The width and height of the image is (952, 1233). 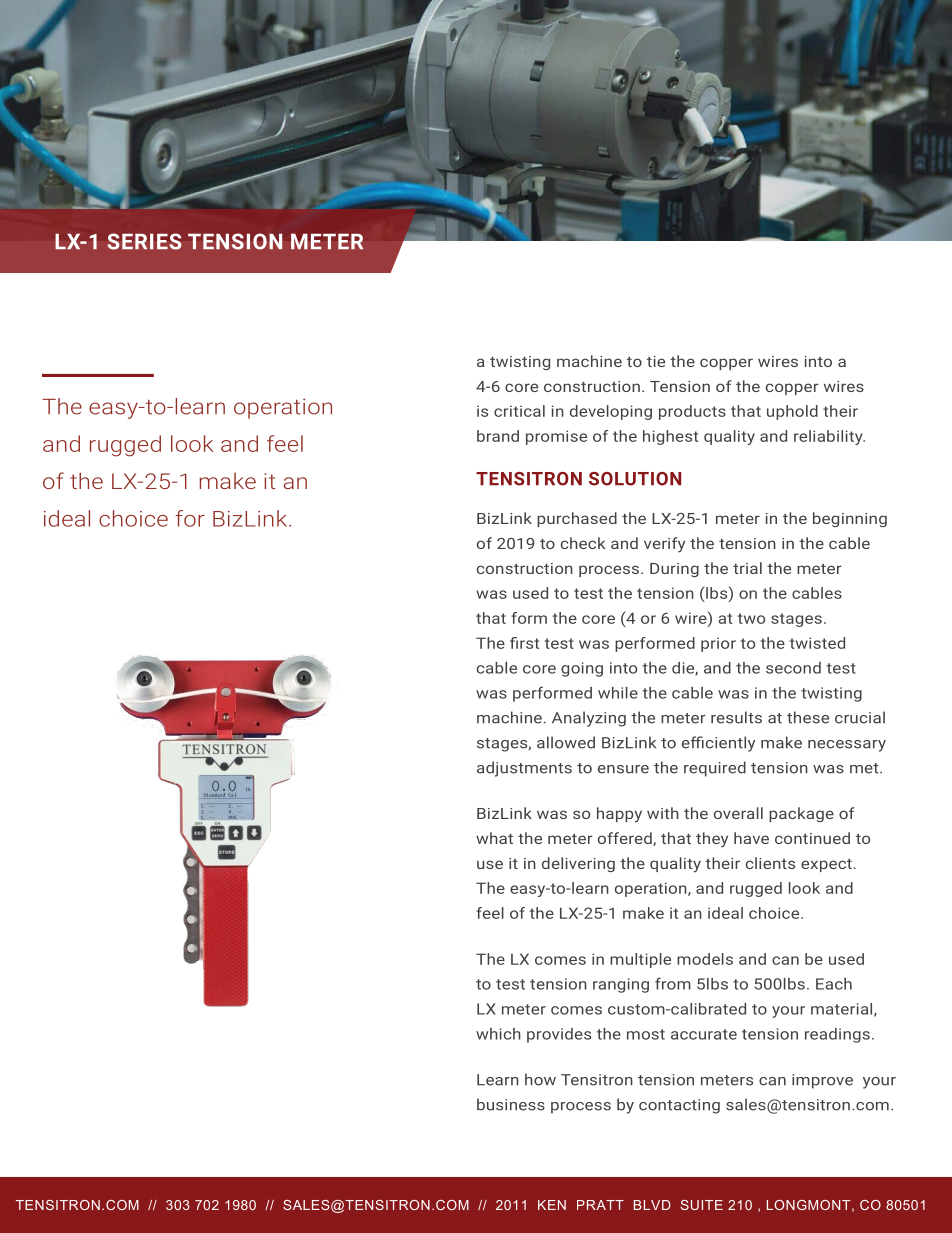 What do you see at coordinates (850, 519) in the image?
I see `beginning` at bounding box center [850, 519].
